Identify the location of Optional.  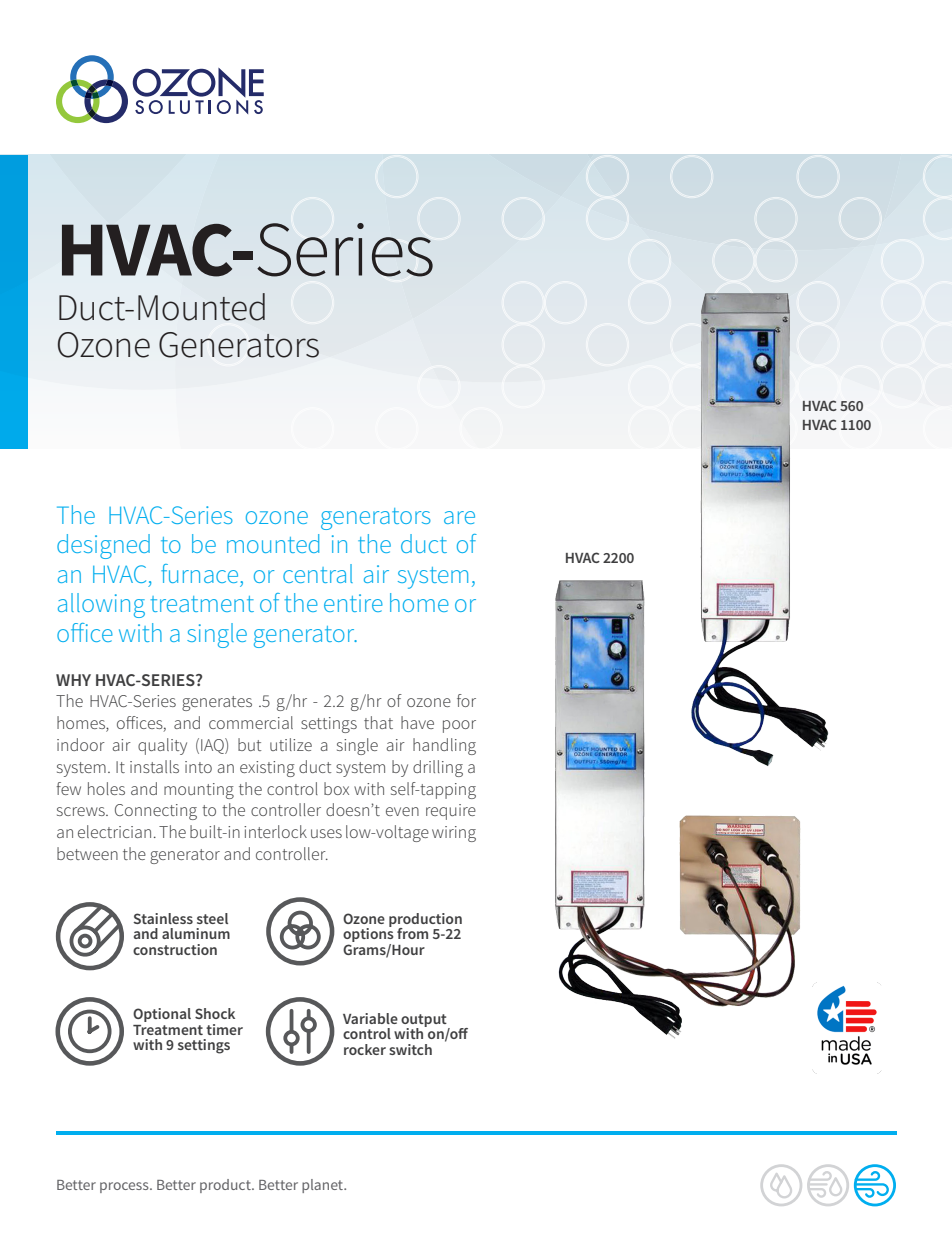
(162, 1015).
